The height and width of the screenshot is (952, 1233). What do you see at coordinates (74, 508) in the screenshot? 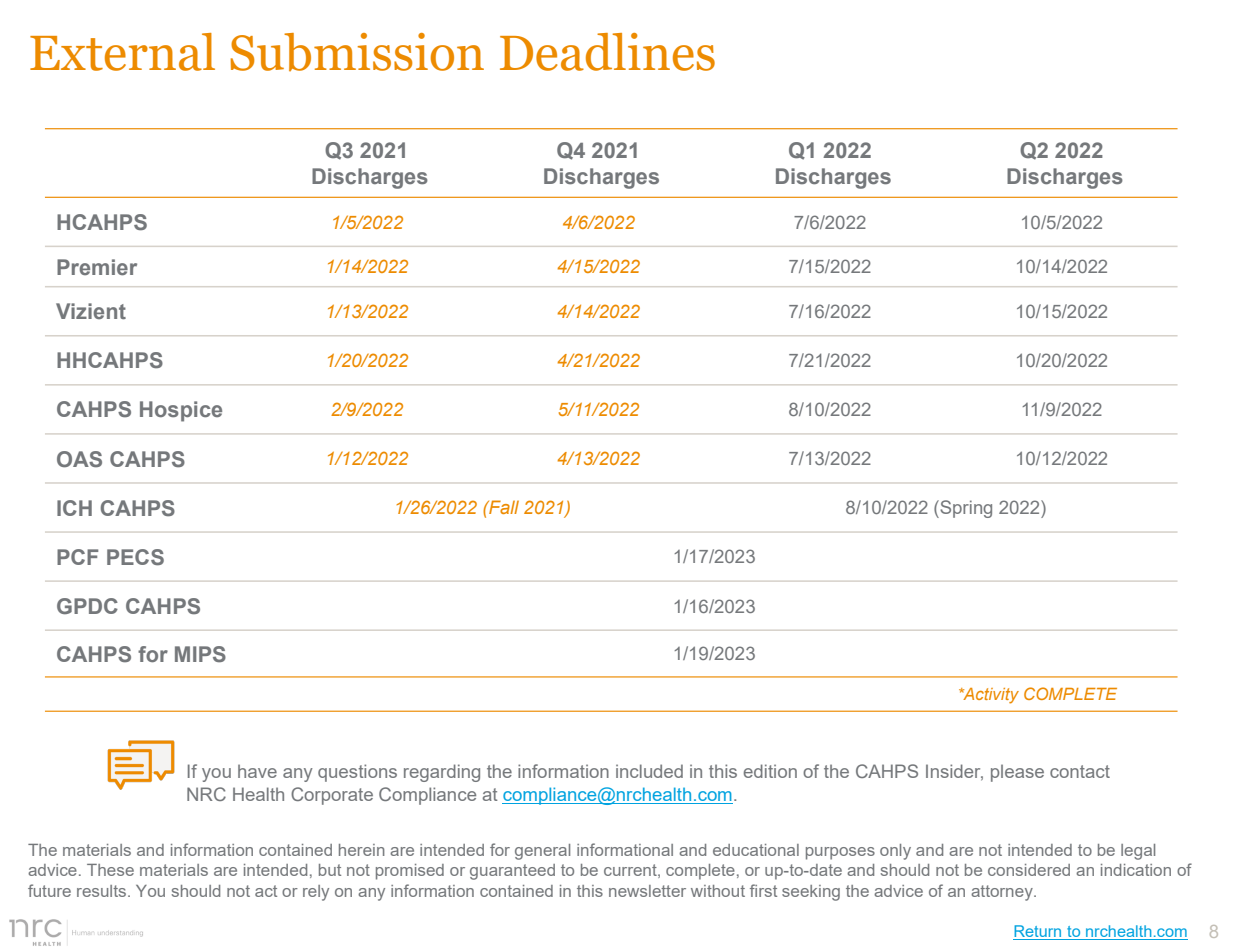
I see `ICH` at bounding box center [74, 508].
